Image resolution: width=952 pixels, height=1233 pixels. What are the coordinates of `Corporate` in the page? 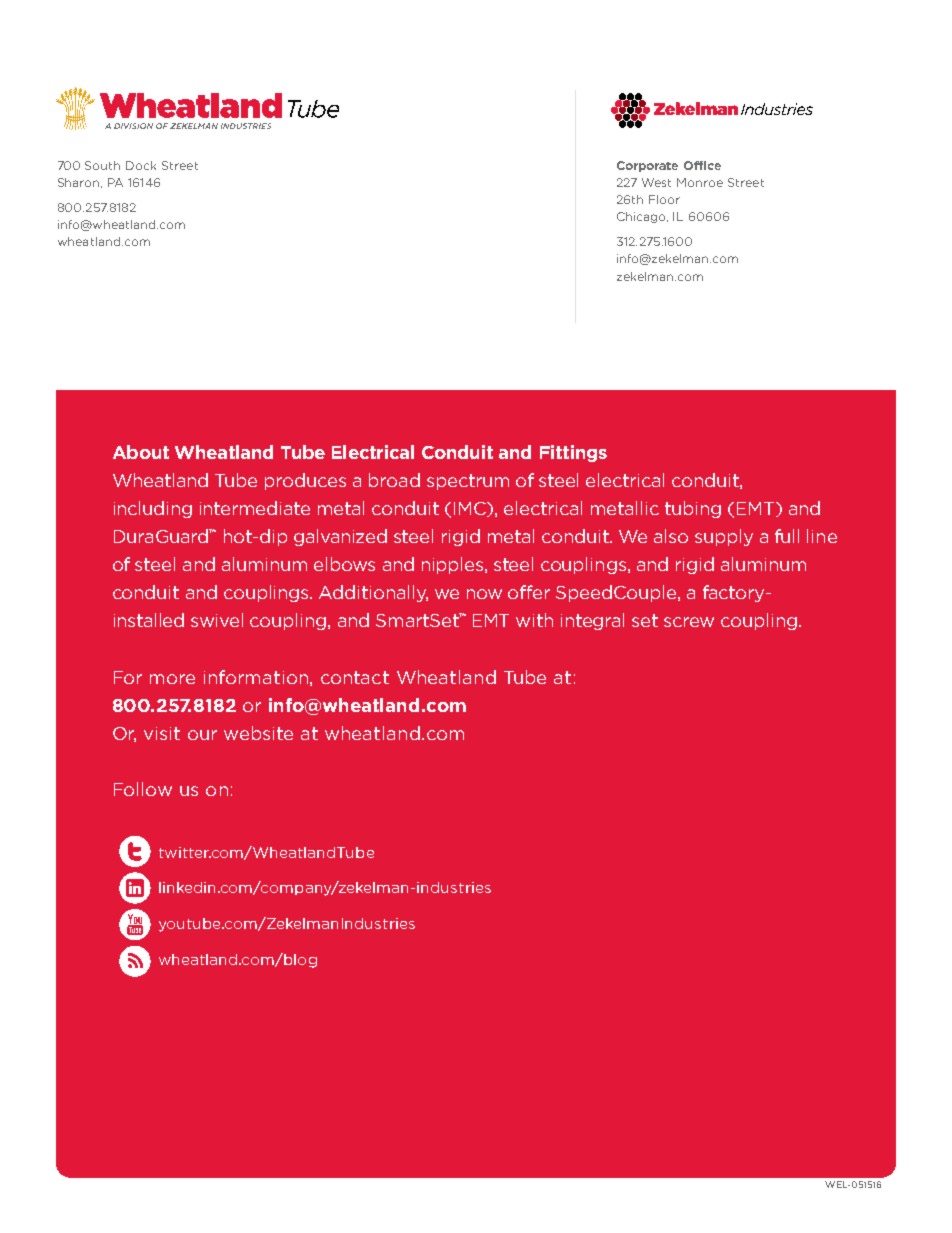 It's located at (647, 166).
